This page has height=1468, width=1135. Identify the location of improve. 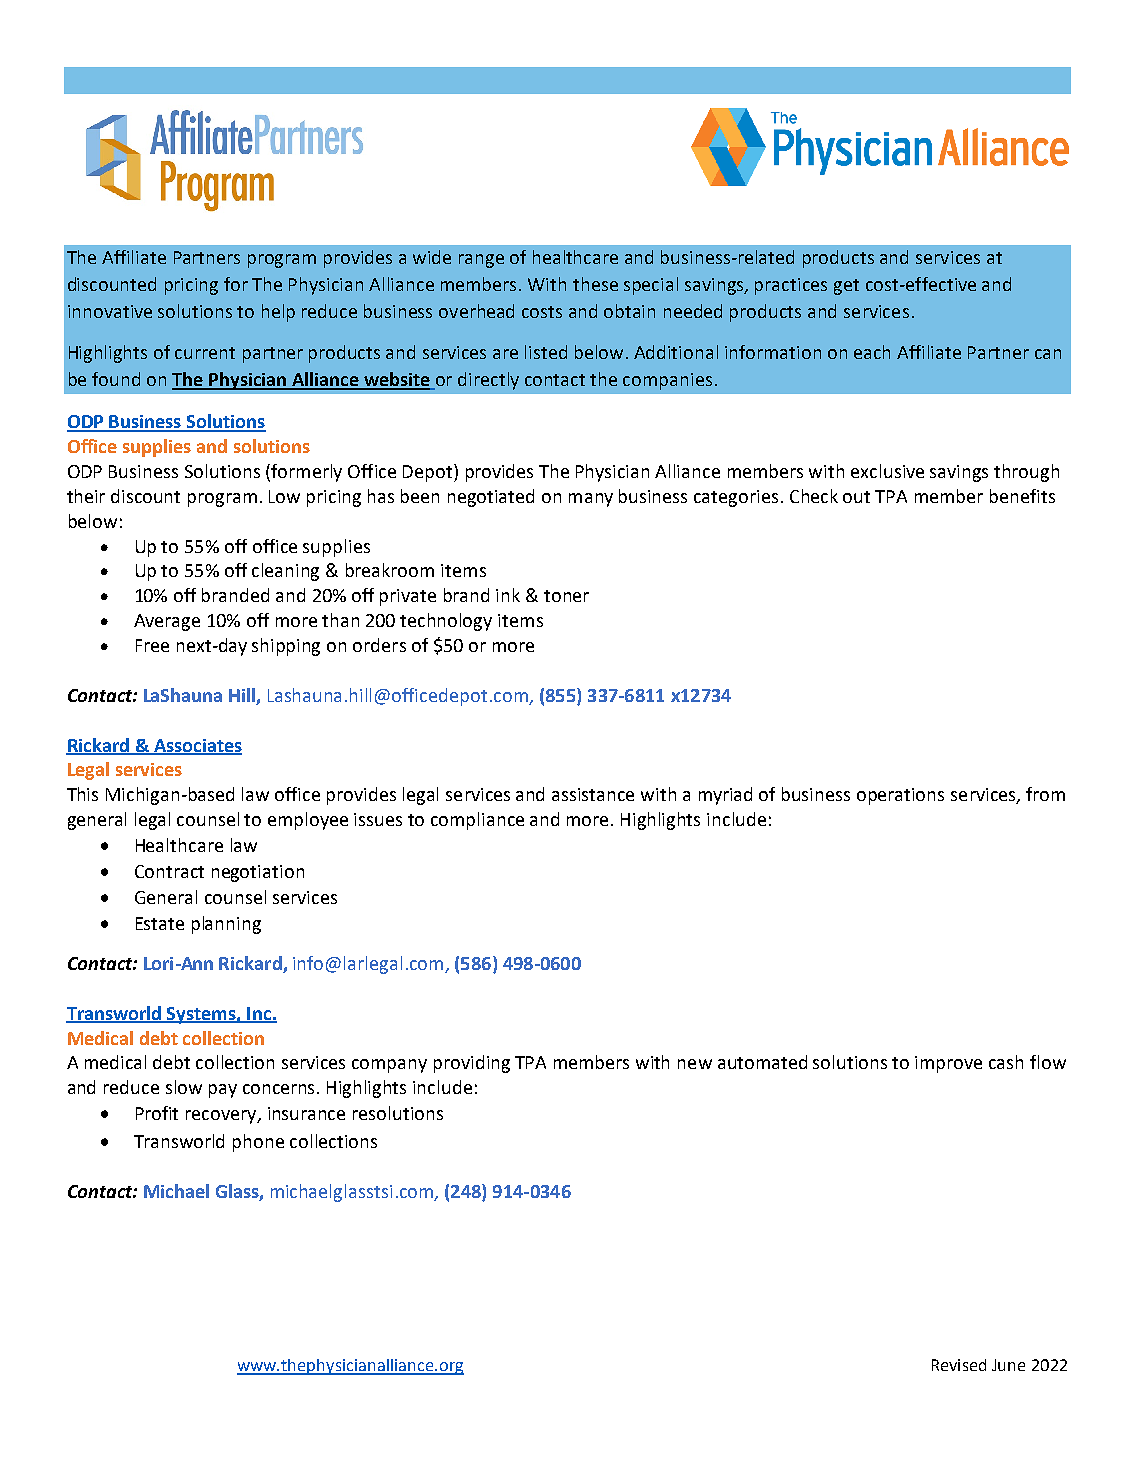
(948, 1064).
